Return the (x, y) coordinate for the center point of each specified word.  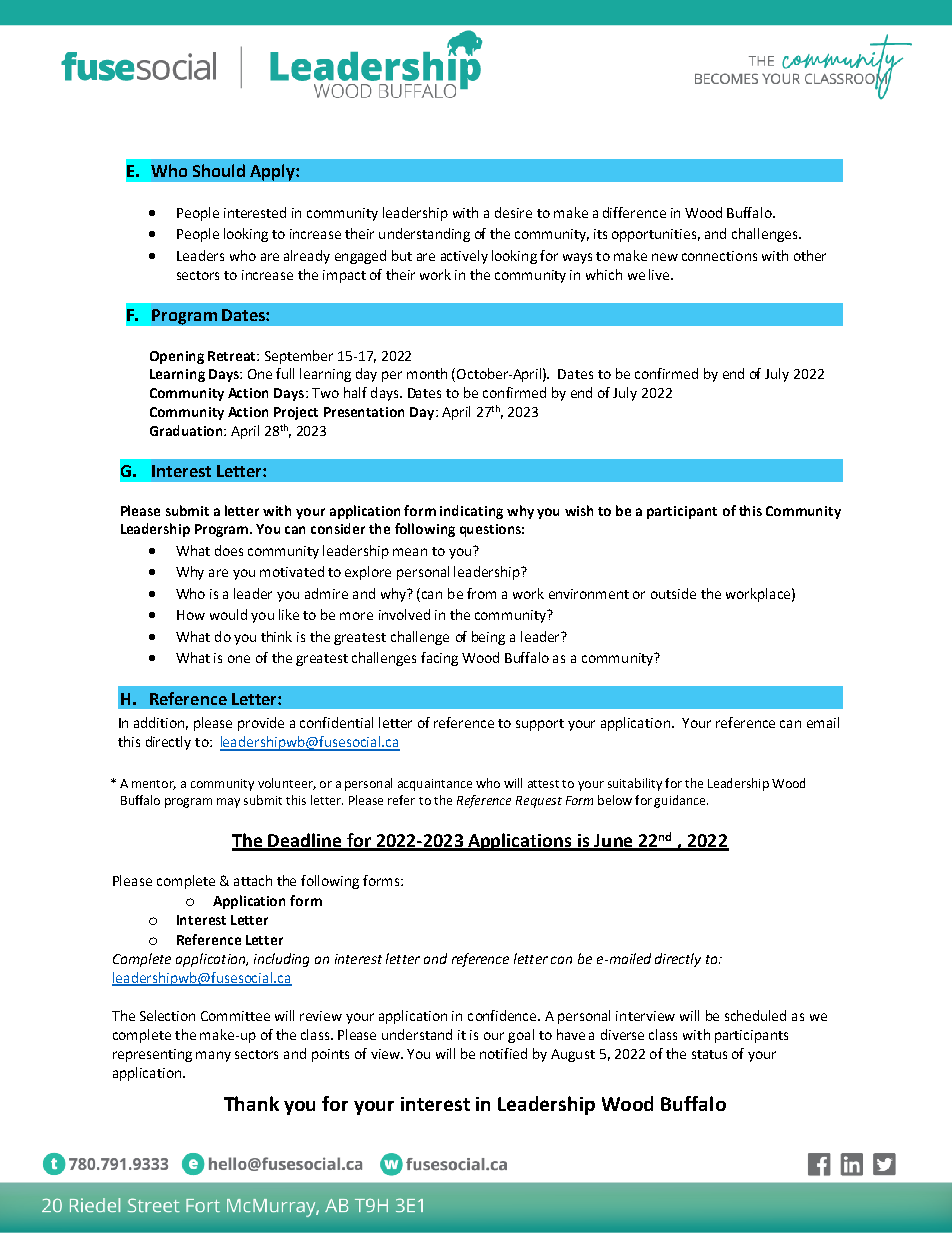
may (228, 803)
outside (673, 593)
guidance (681, 801)
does (229, 550)
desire (513, 212)
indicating (471, 512)
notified (503, 1053)
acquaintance (435, 785)
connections (719, 256)
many (213, 1056)
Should (219, 170)
